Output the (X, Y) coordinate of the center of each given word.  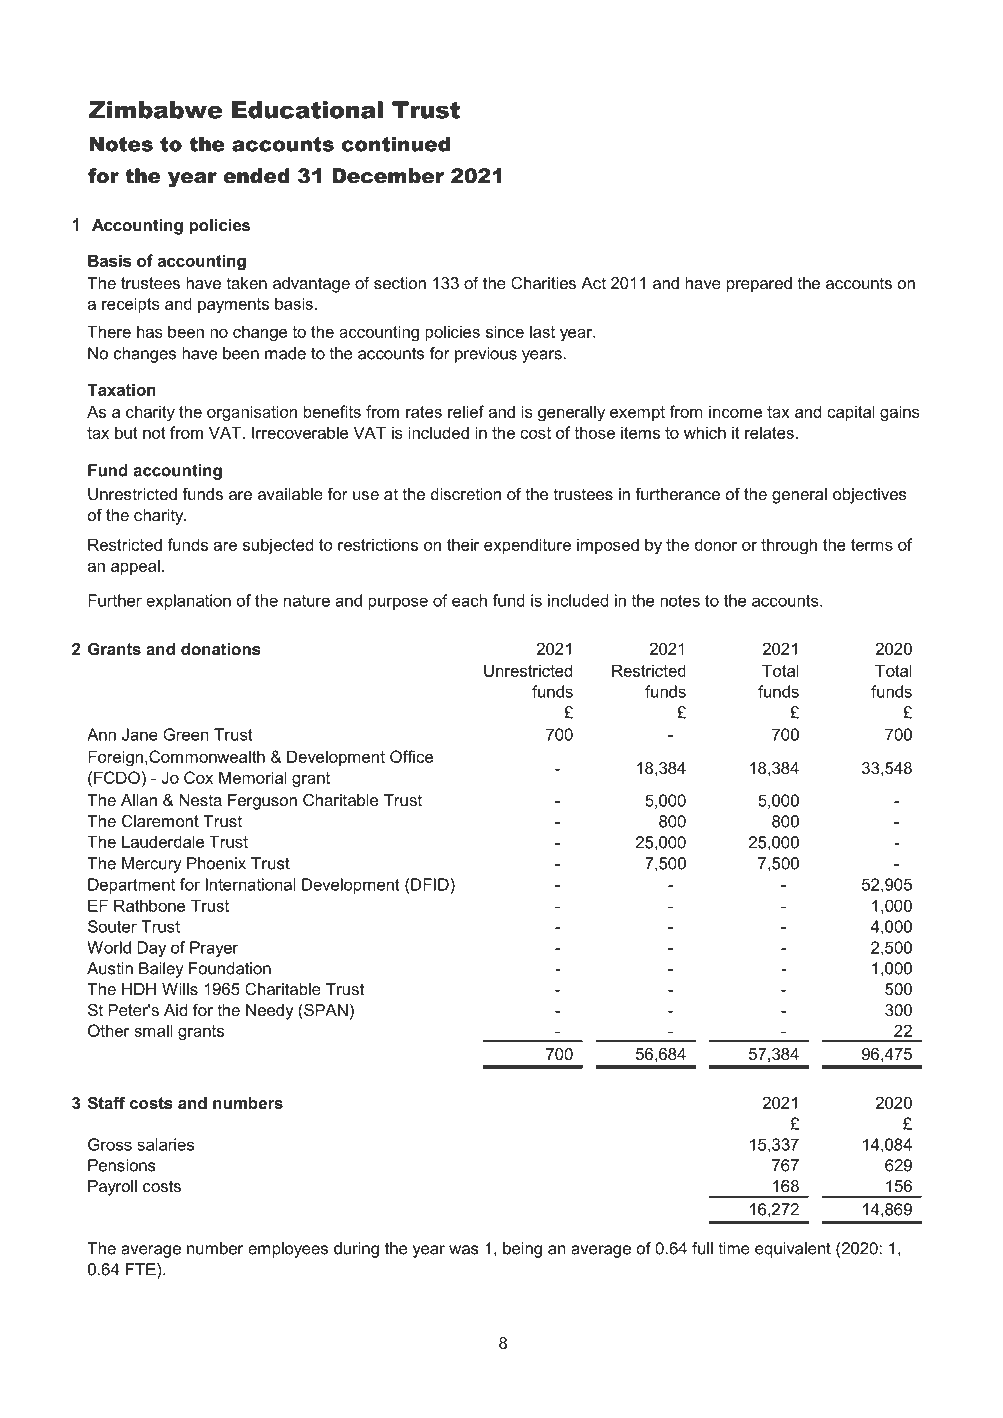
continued (395, 144)
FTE (142, 1269)
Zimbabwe (155, 110)
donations (221, 649)
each (469, 600)
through (789, 546)
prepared (759, 285)
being (522, 1250)
